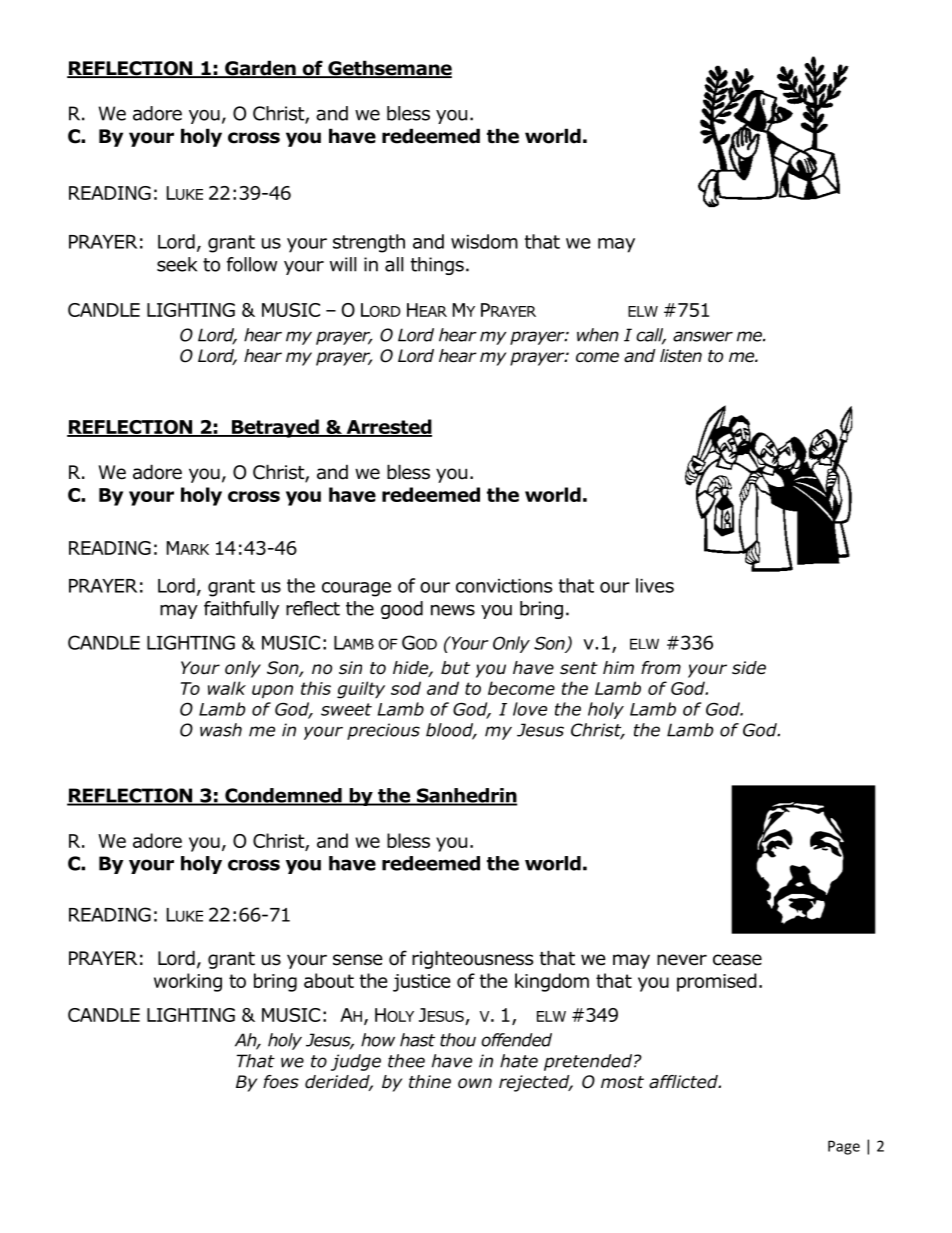 This screenshot has width=952, height=1233. Describe the element at coordinates (598, 335) in the screenshot. I see `when` at that location.
